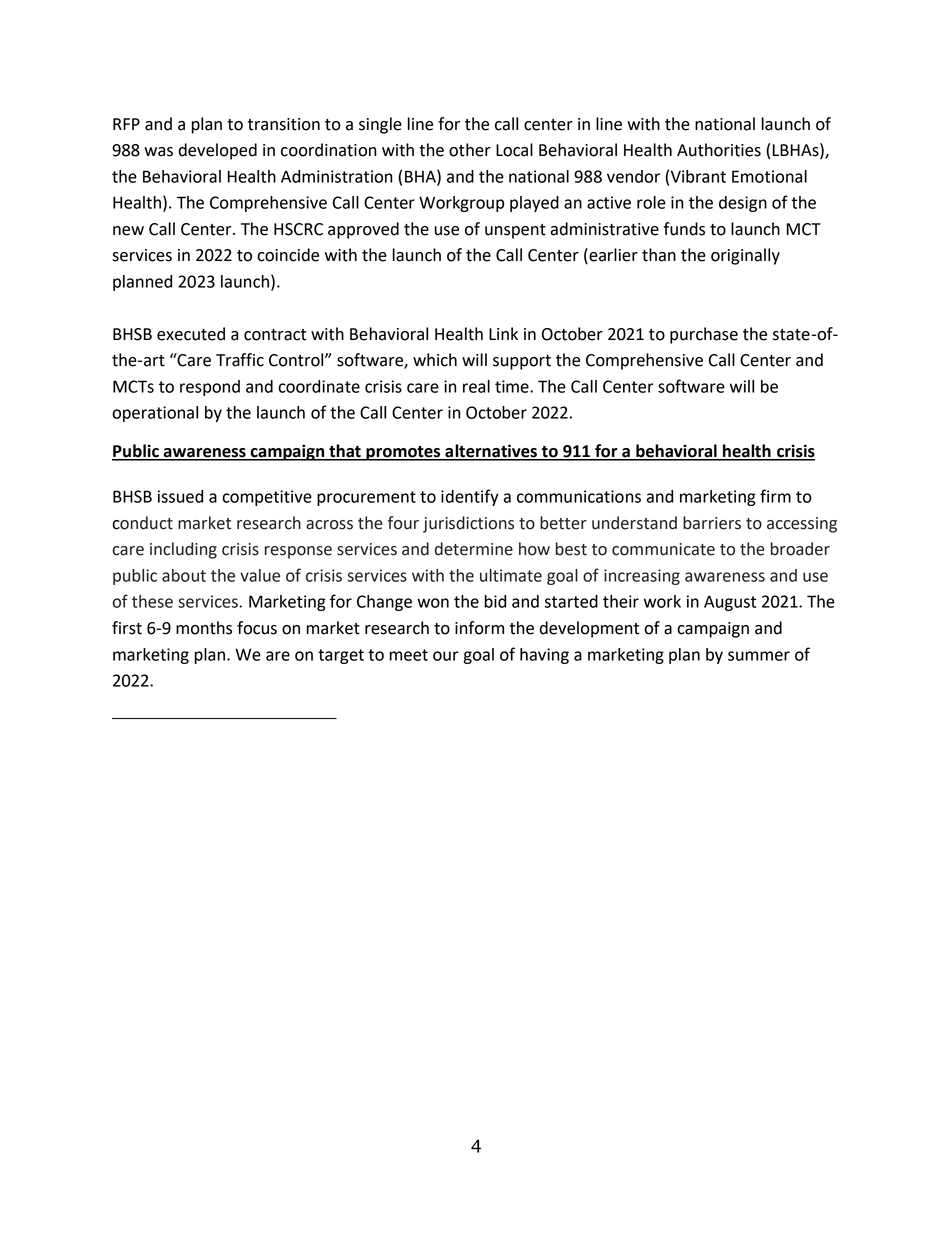 The image size is (952, 1233). I want to click on unspent, so click(515, 231).
